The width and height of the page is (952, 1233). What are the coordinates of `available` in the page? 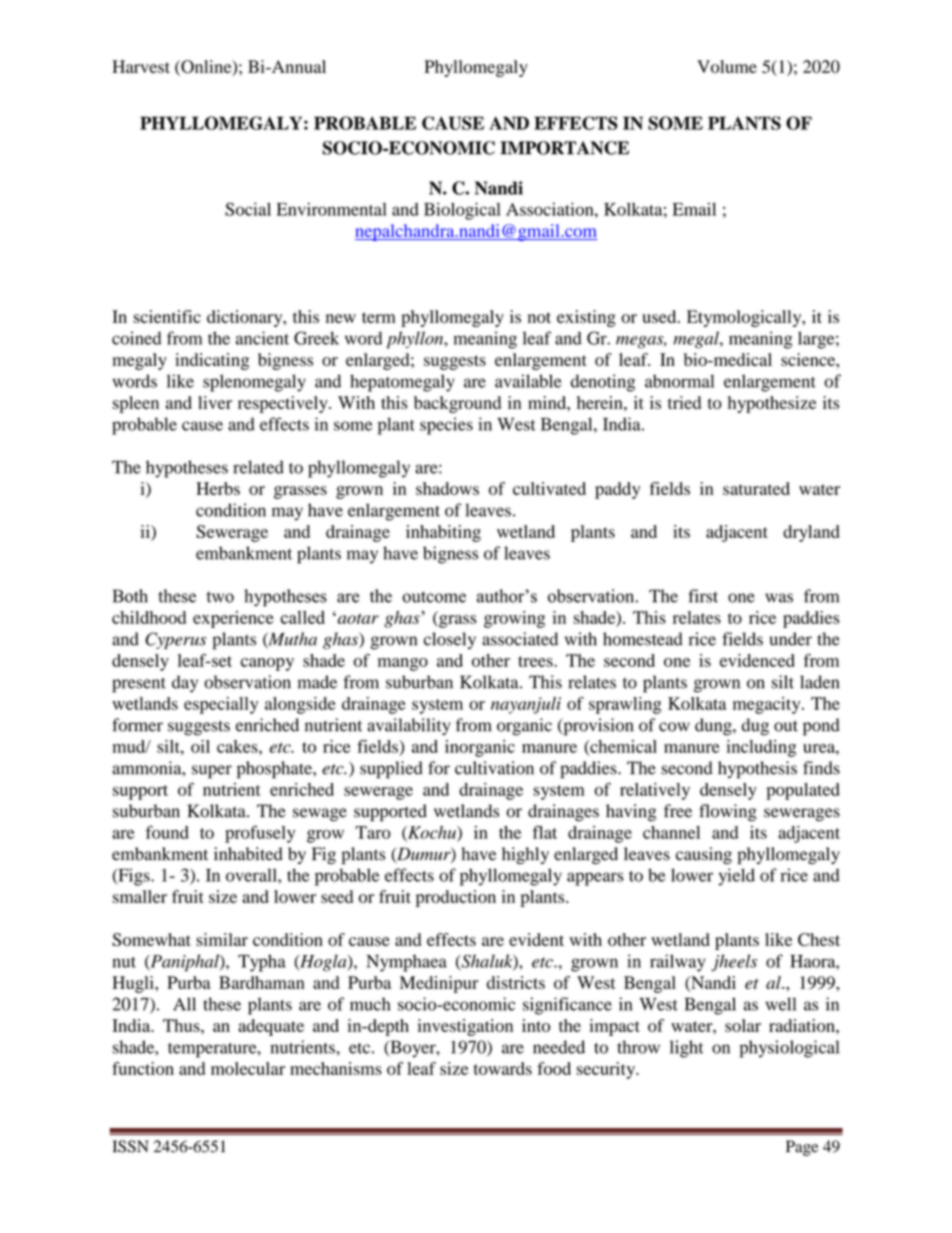 It's located at (528, 381).
